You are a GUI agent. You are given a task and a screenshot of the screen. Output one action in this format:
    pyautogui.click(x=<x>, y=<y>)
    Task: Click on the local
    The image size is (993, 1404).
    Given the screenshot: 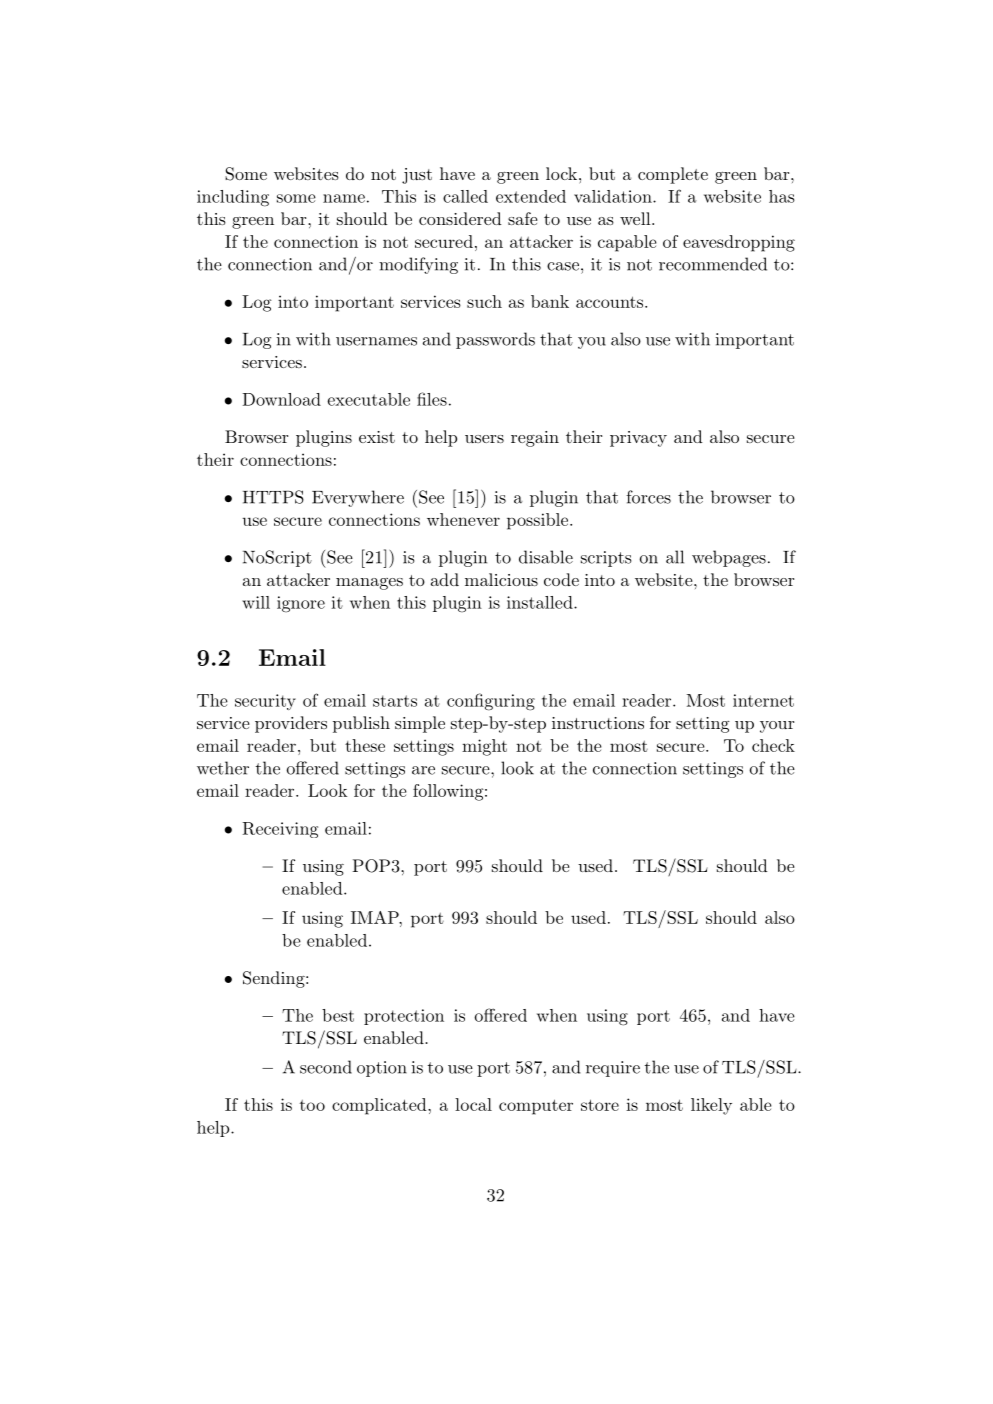 What is the action you would take?
    pyautogui.click(x=473, y=1104)
